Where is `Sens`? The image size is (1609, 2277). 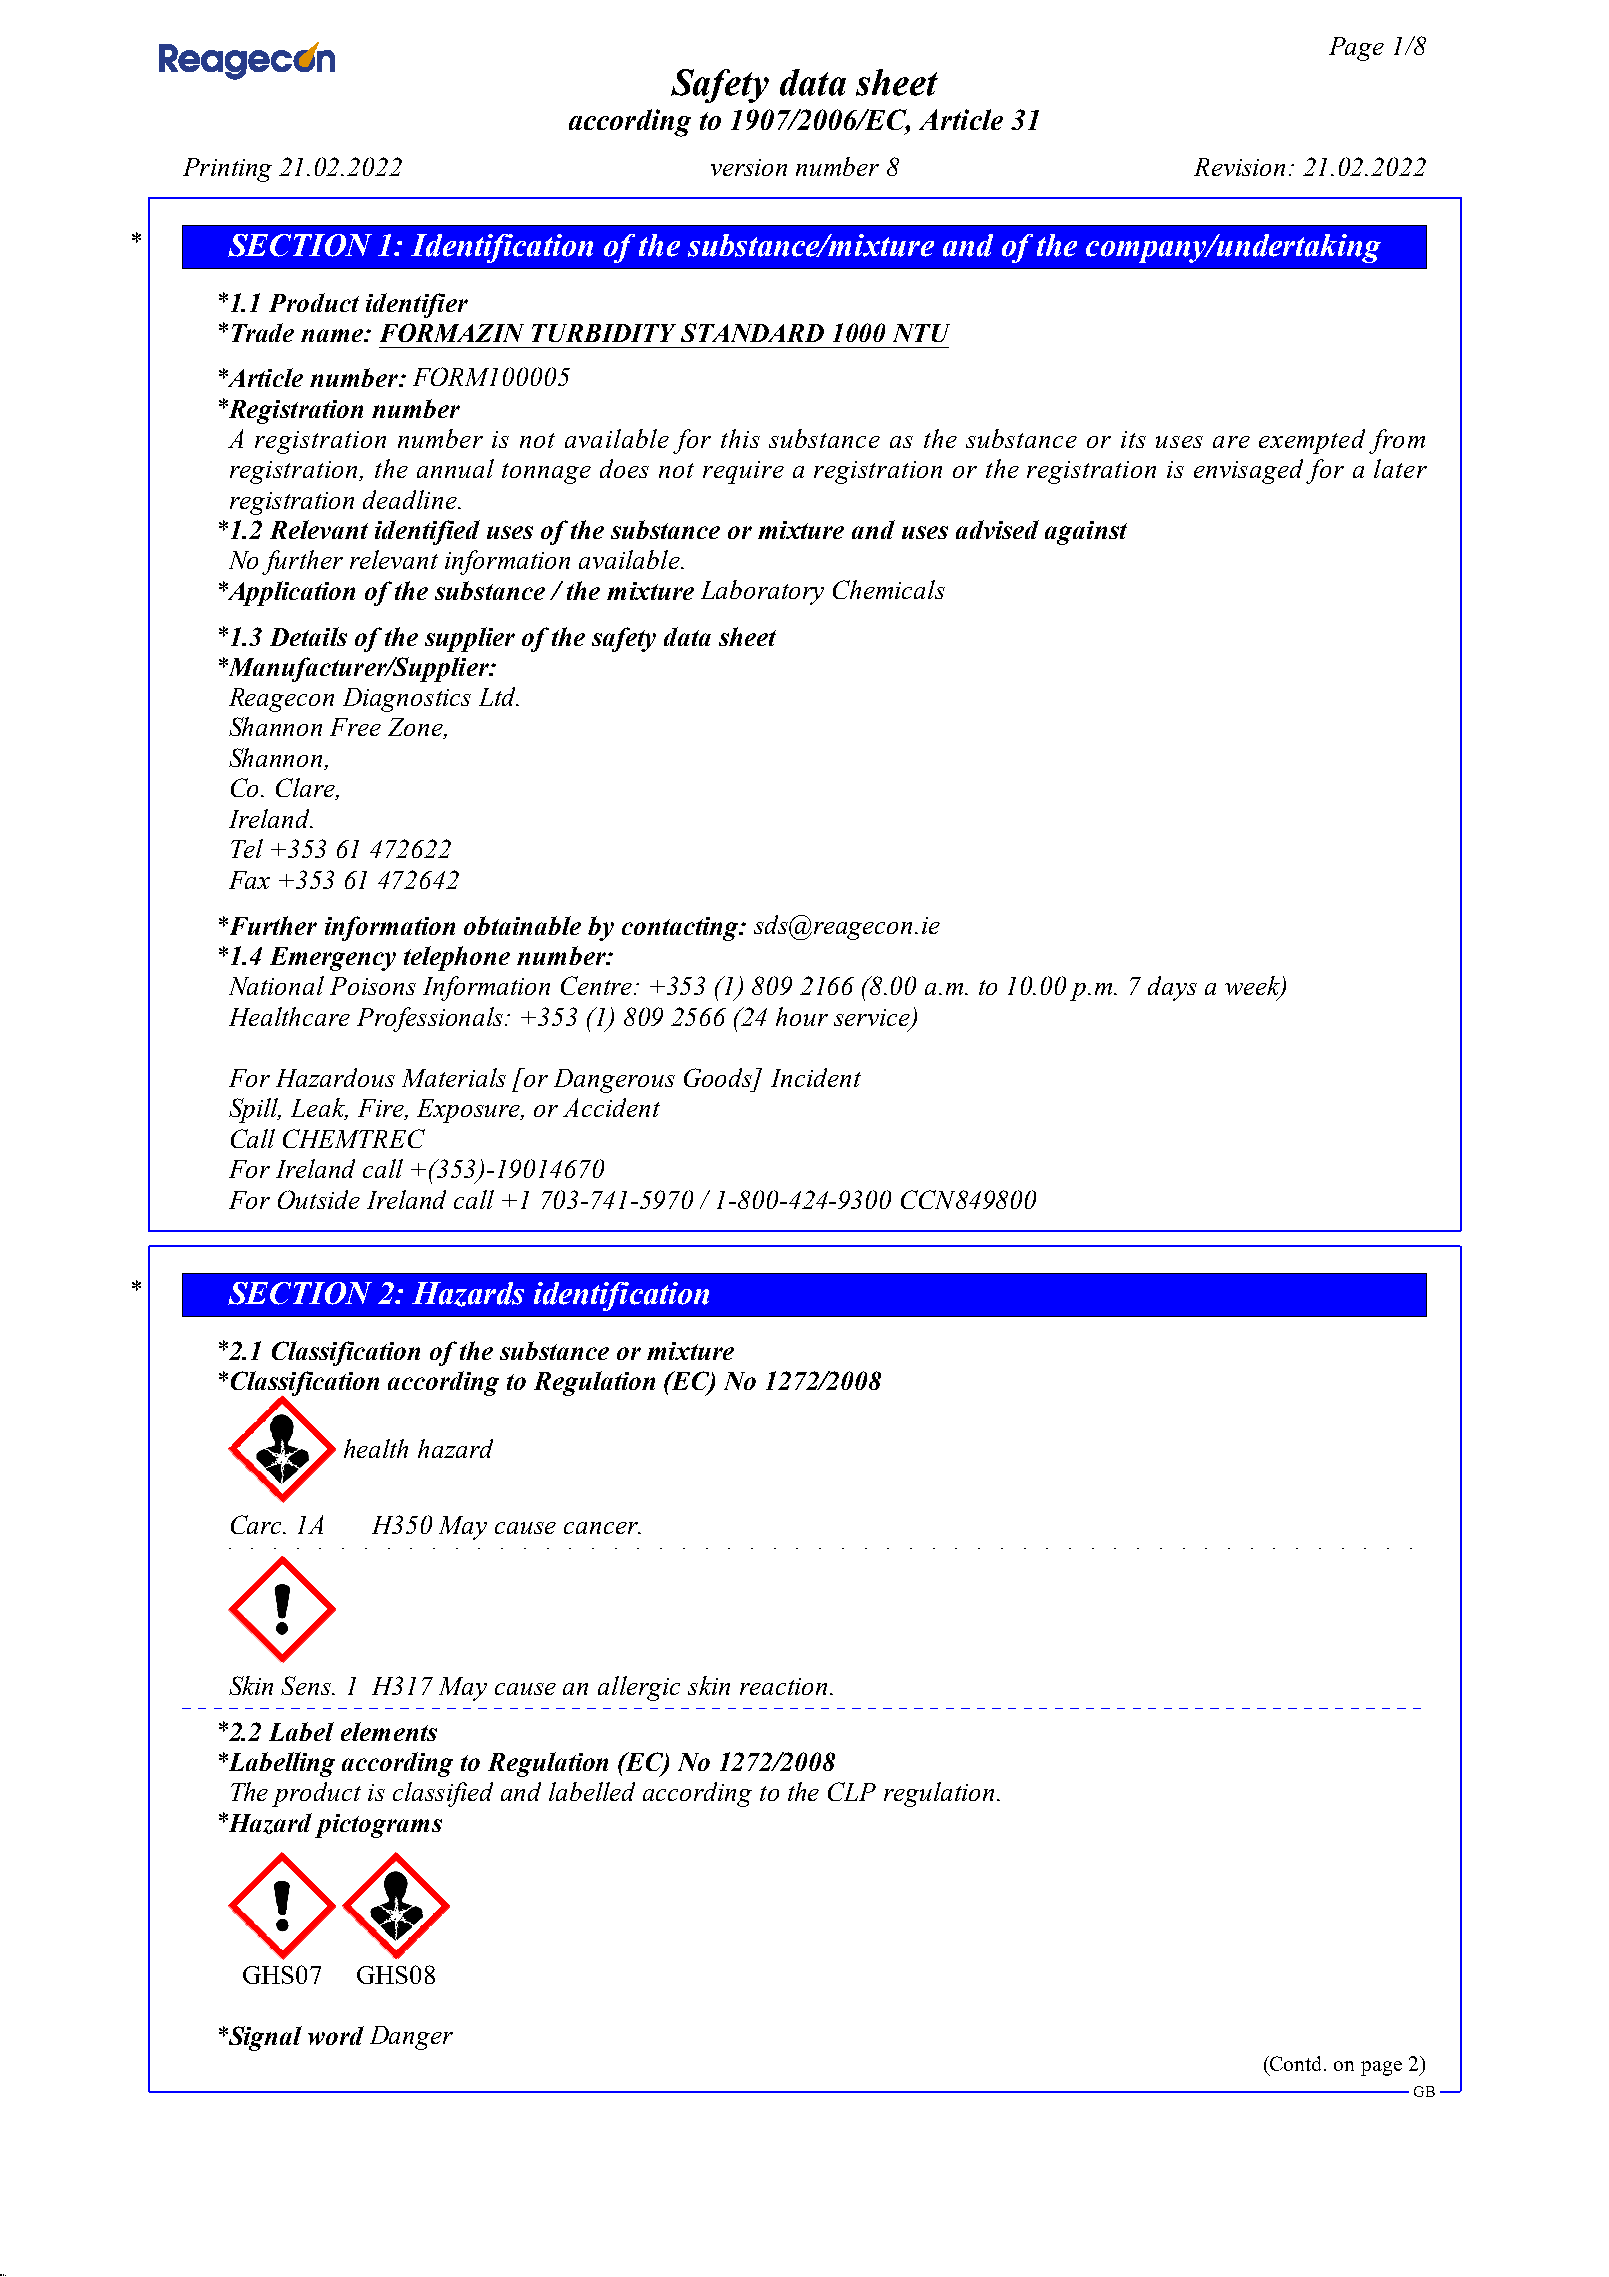 Sens is located at coordinates (307, 1685).
